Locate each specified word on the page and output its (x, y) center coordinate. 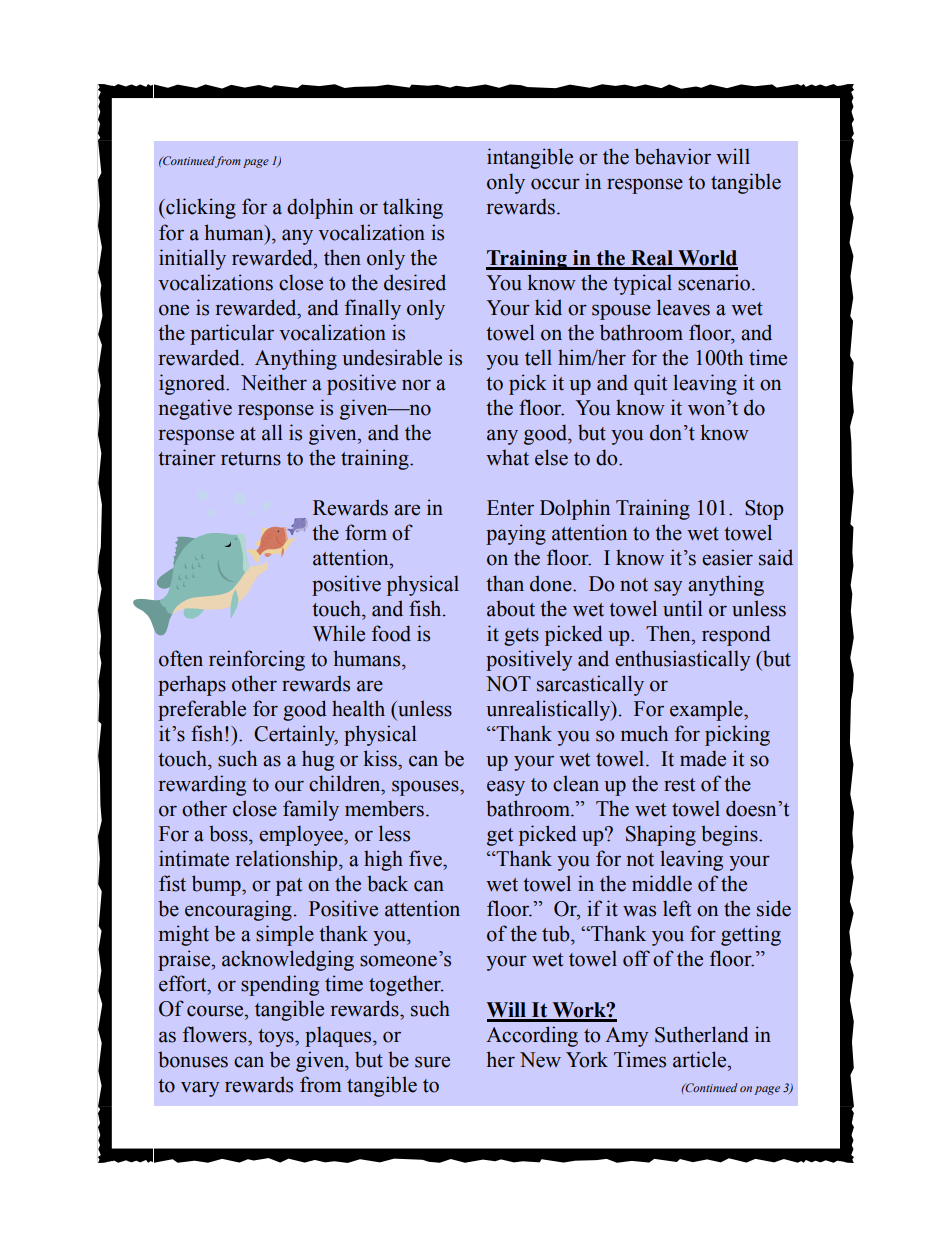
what (507, 458)
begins (730, 835)
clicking (200, 208)
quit (650, 384)
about (511, 608)
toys (277, 1038)
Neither (274, 382)
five (426, 858)
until (683, 608)
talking (413, 208)
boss (229, 833)
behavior (673, 156)
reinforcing (257, 660)
